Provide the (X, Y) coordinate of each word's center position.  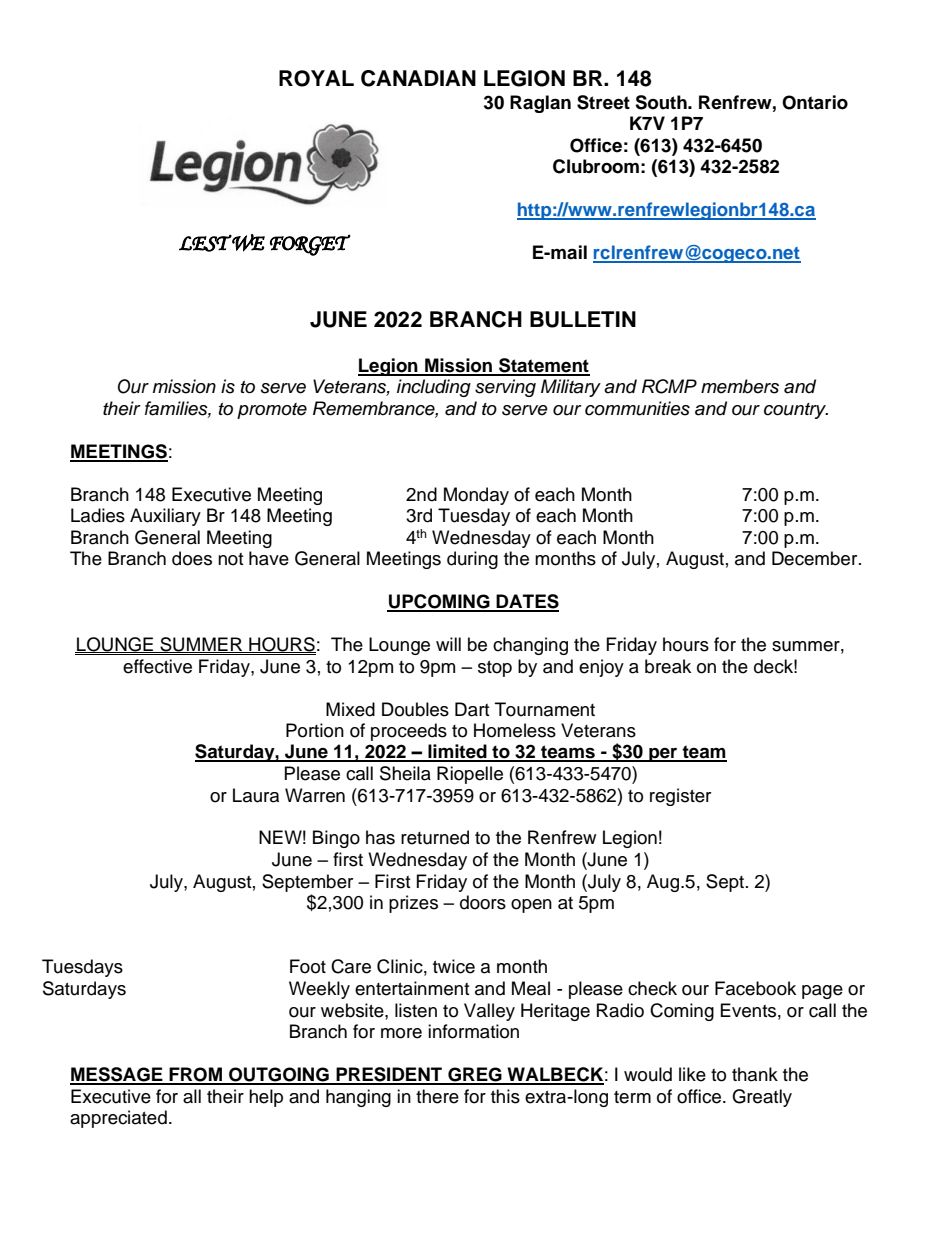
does (192, 558)
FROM (195, 1075)
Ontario (815, 102)
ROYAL (316, 78)
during (472, 560)
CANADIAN (418, 78)
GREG (475, 1075)
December (816, 558)
